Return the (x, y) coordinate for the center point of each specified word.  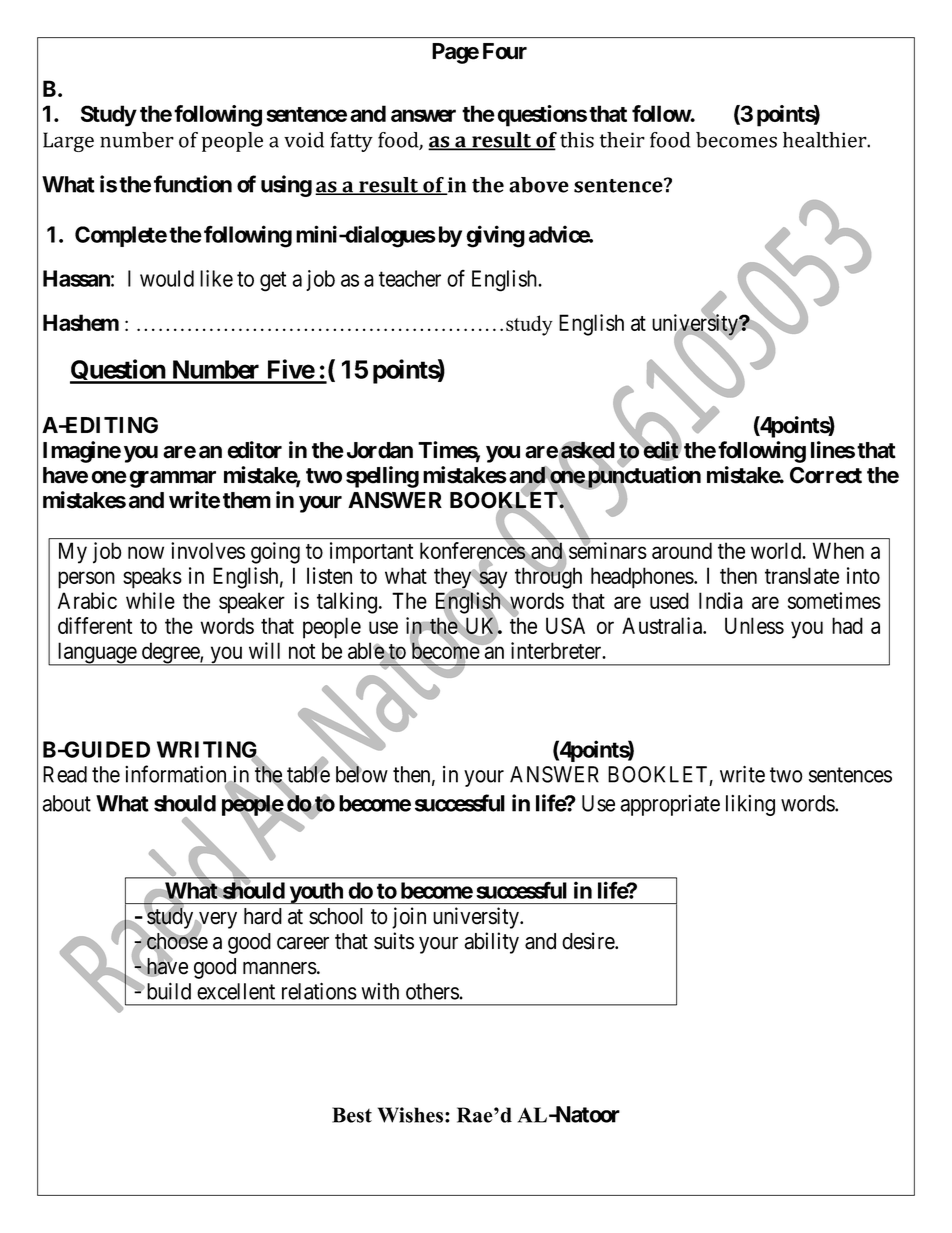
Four (505, 51)
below (362, 774)
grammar (172, 479)
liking (750, 805)
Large (68, 142)
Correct (826, 475)
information (177, 775)
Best (352, 1115)
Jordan (380, 450)
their (622, 140)
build (167, 991)
